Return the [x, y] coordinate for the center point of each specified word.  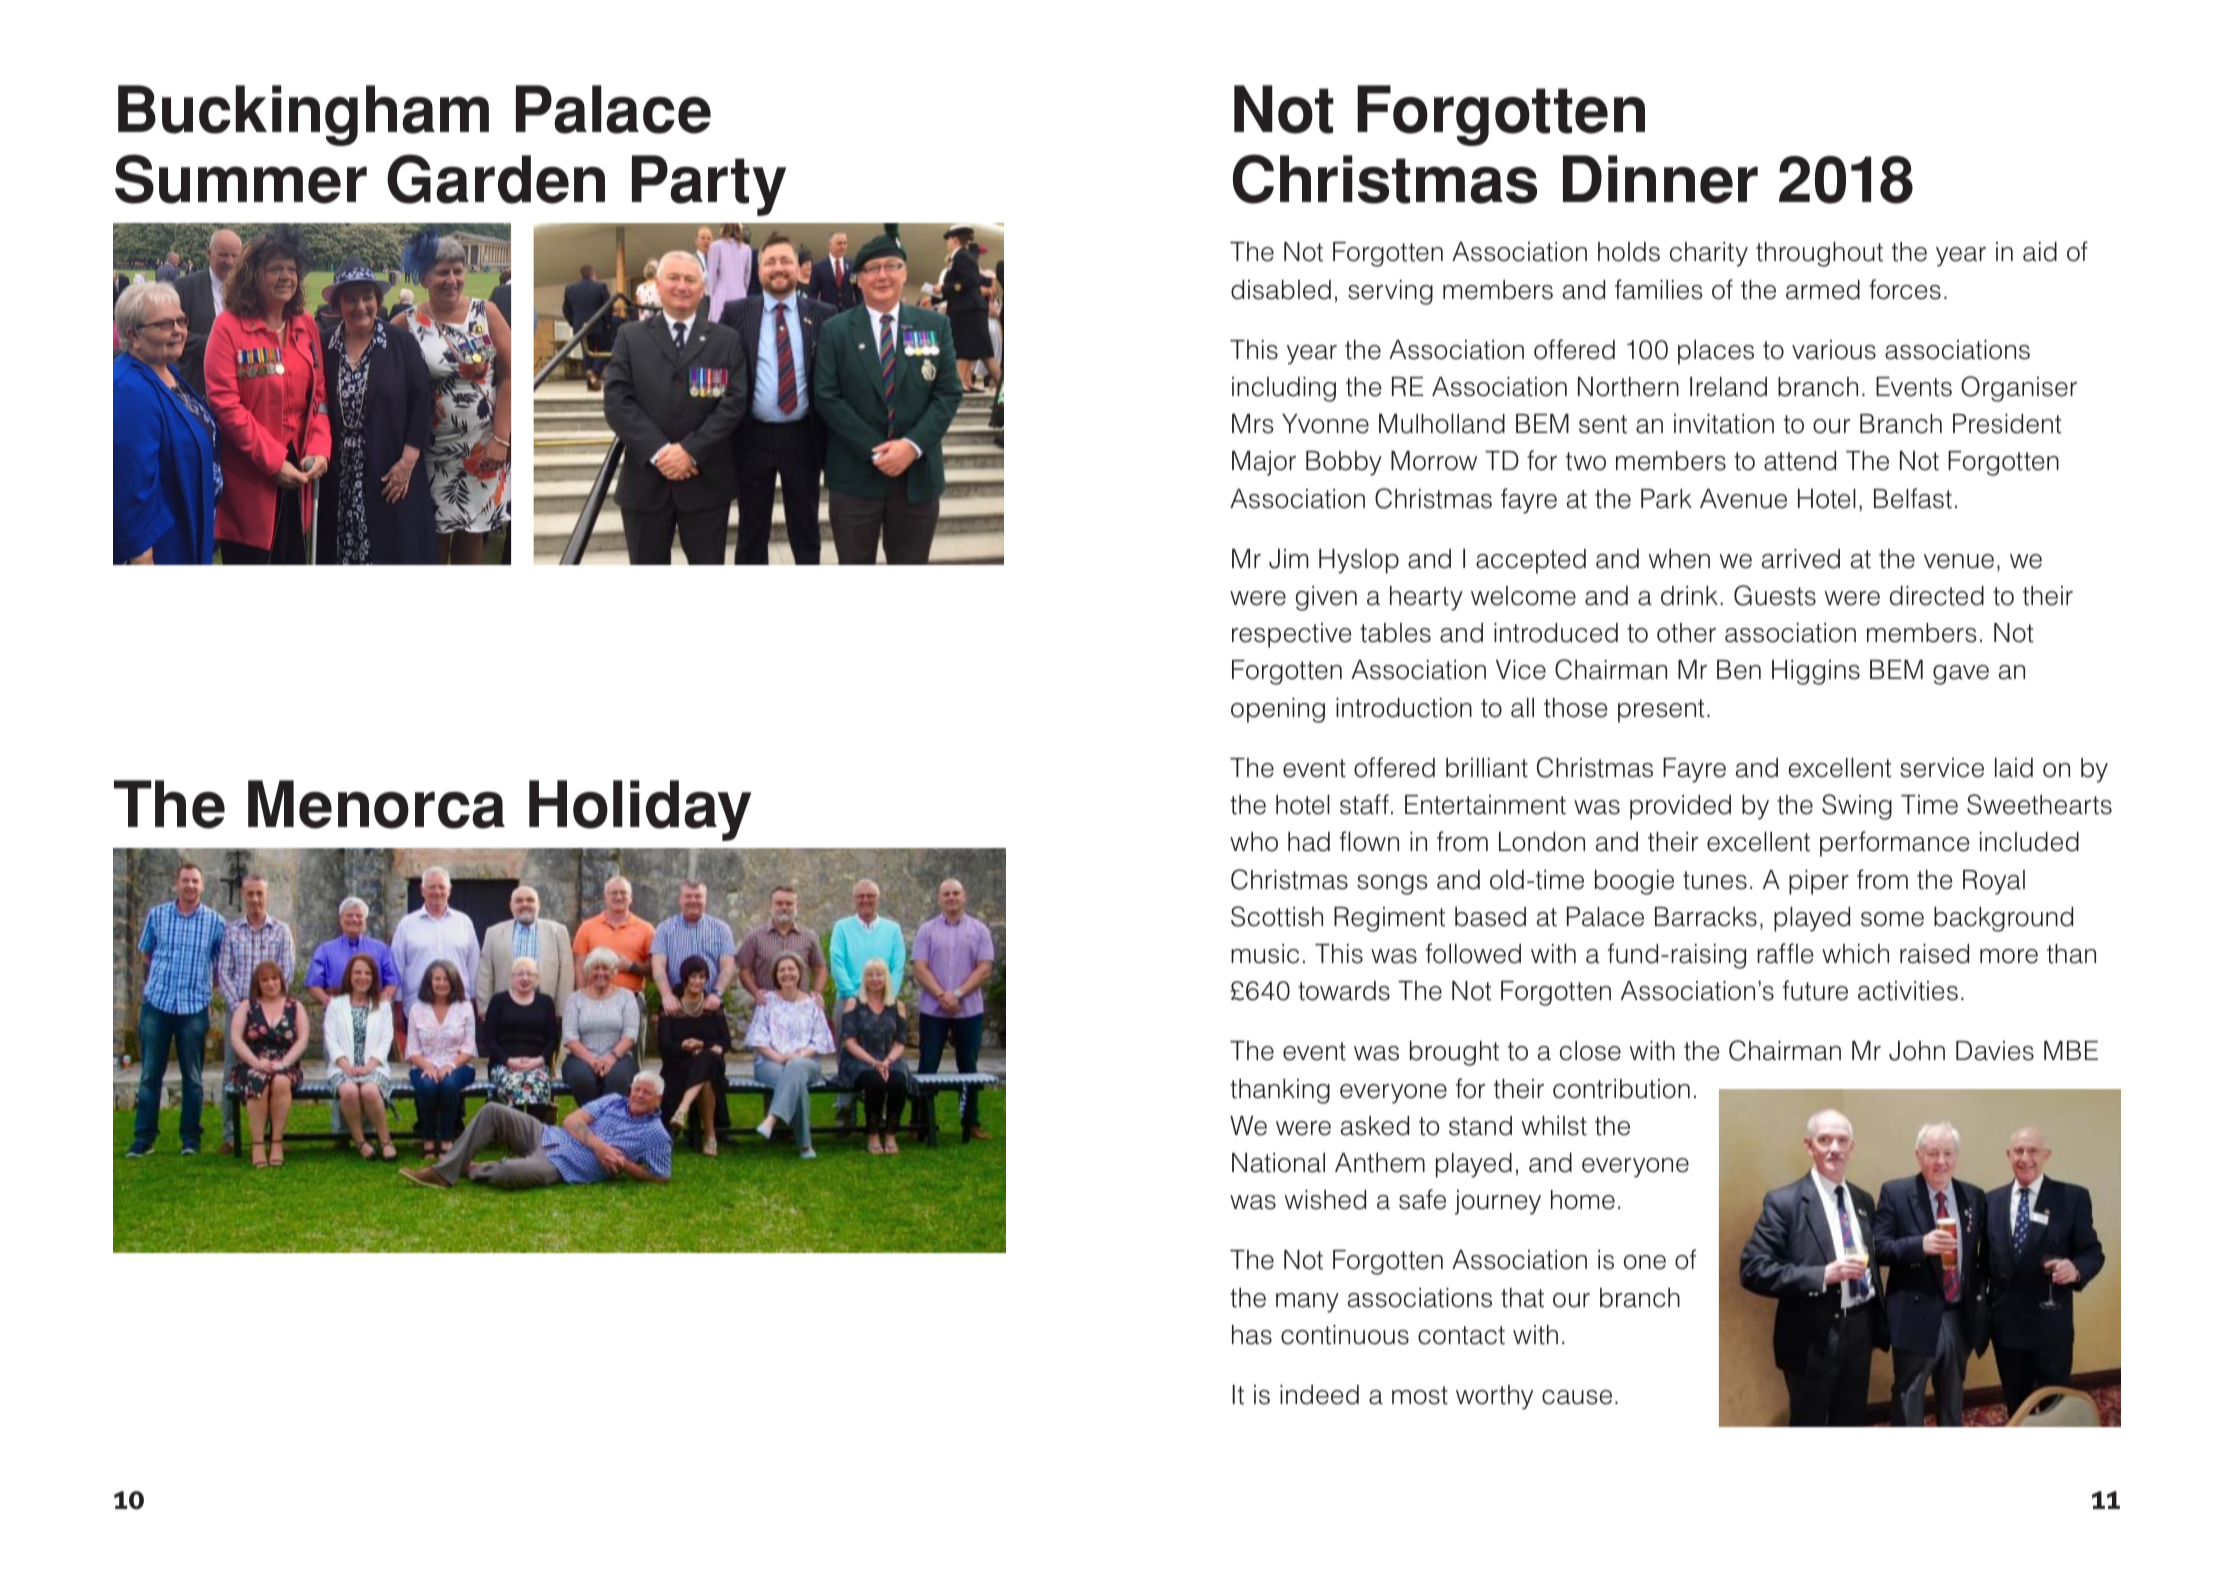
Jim [1288, 559]
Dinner [1660, 179]
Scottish [1277, 916]
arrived [1800, 559]
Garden [496, 179]
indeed [1319, 1395]
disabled [1281, 290]
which [1855, 954]
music [1265, 954]
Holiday [640, 810]
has [1252, 1335]
